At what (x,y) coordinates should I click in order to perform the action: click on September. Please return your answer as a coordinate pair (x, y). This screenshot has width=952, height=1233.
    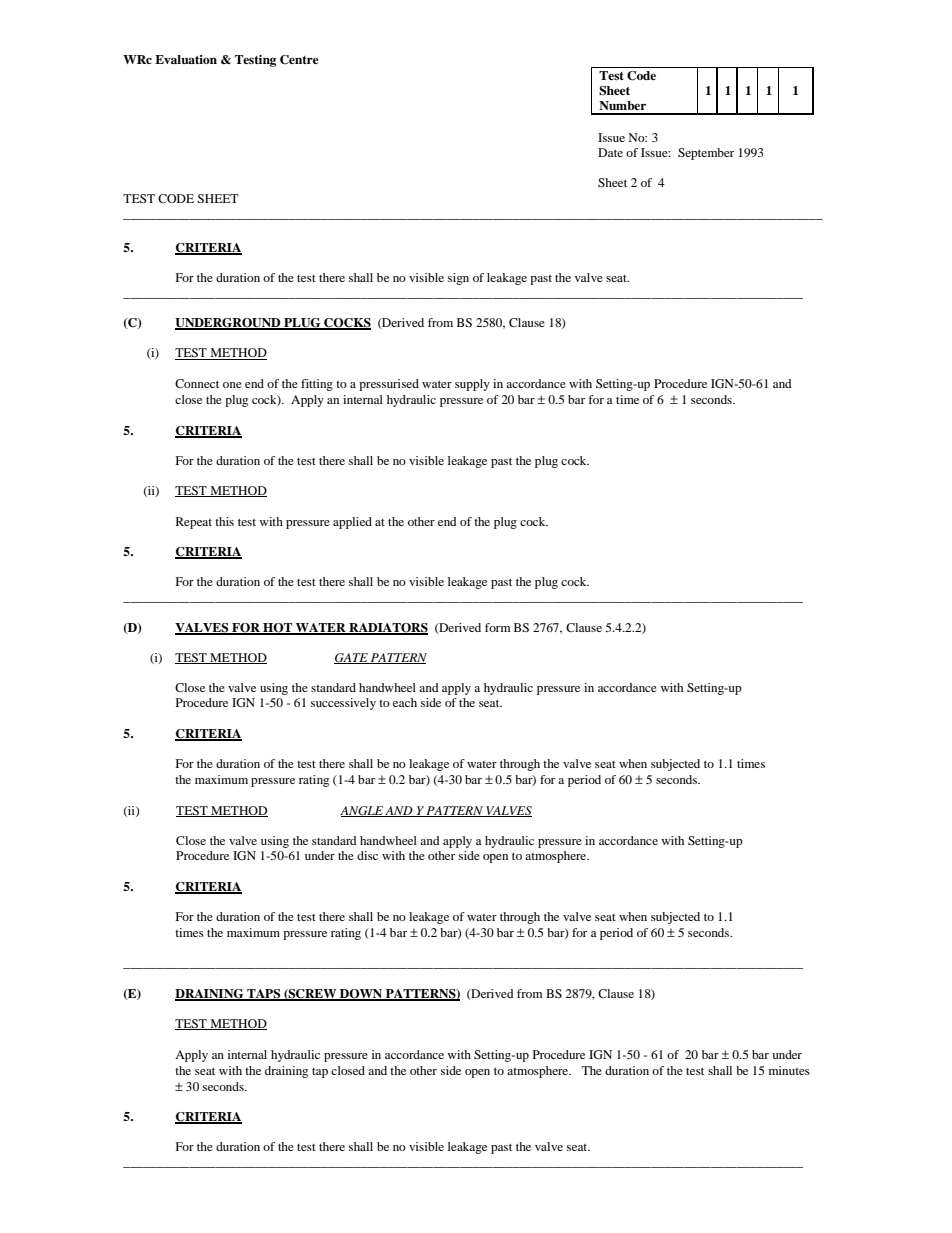
    Looking at the image, I should click on (706, 154).
